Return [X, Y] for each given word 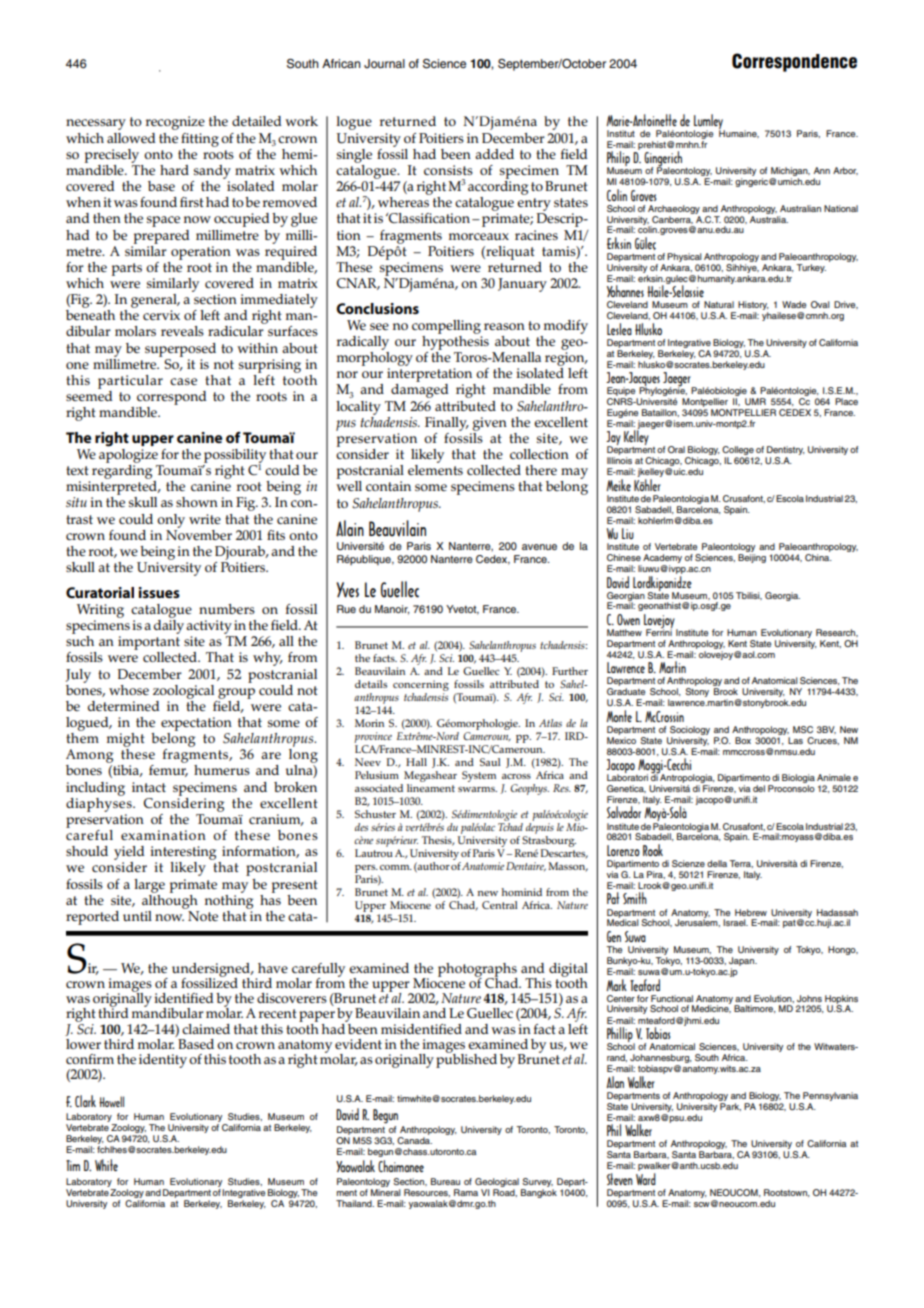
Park [730, 1105]
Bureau [445, 1181]
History [753, 307]
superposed [180, 350]
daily [169, 625]
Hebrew [751, 912]
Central [500, 905]
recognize [175, 123]
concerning [421, 687]
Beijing [752, 558]
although [170, 900]
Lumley [709, 122]
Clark [85, 1101]
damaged [420, 391]
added [494, 154]
